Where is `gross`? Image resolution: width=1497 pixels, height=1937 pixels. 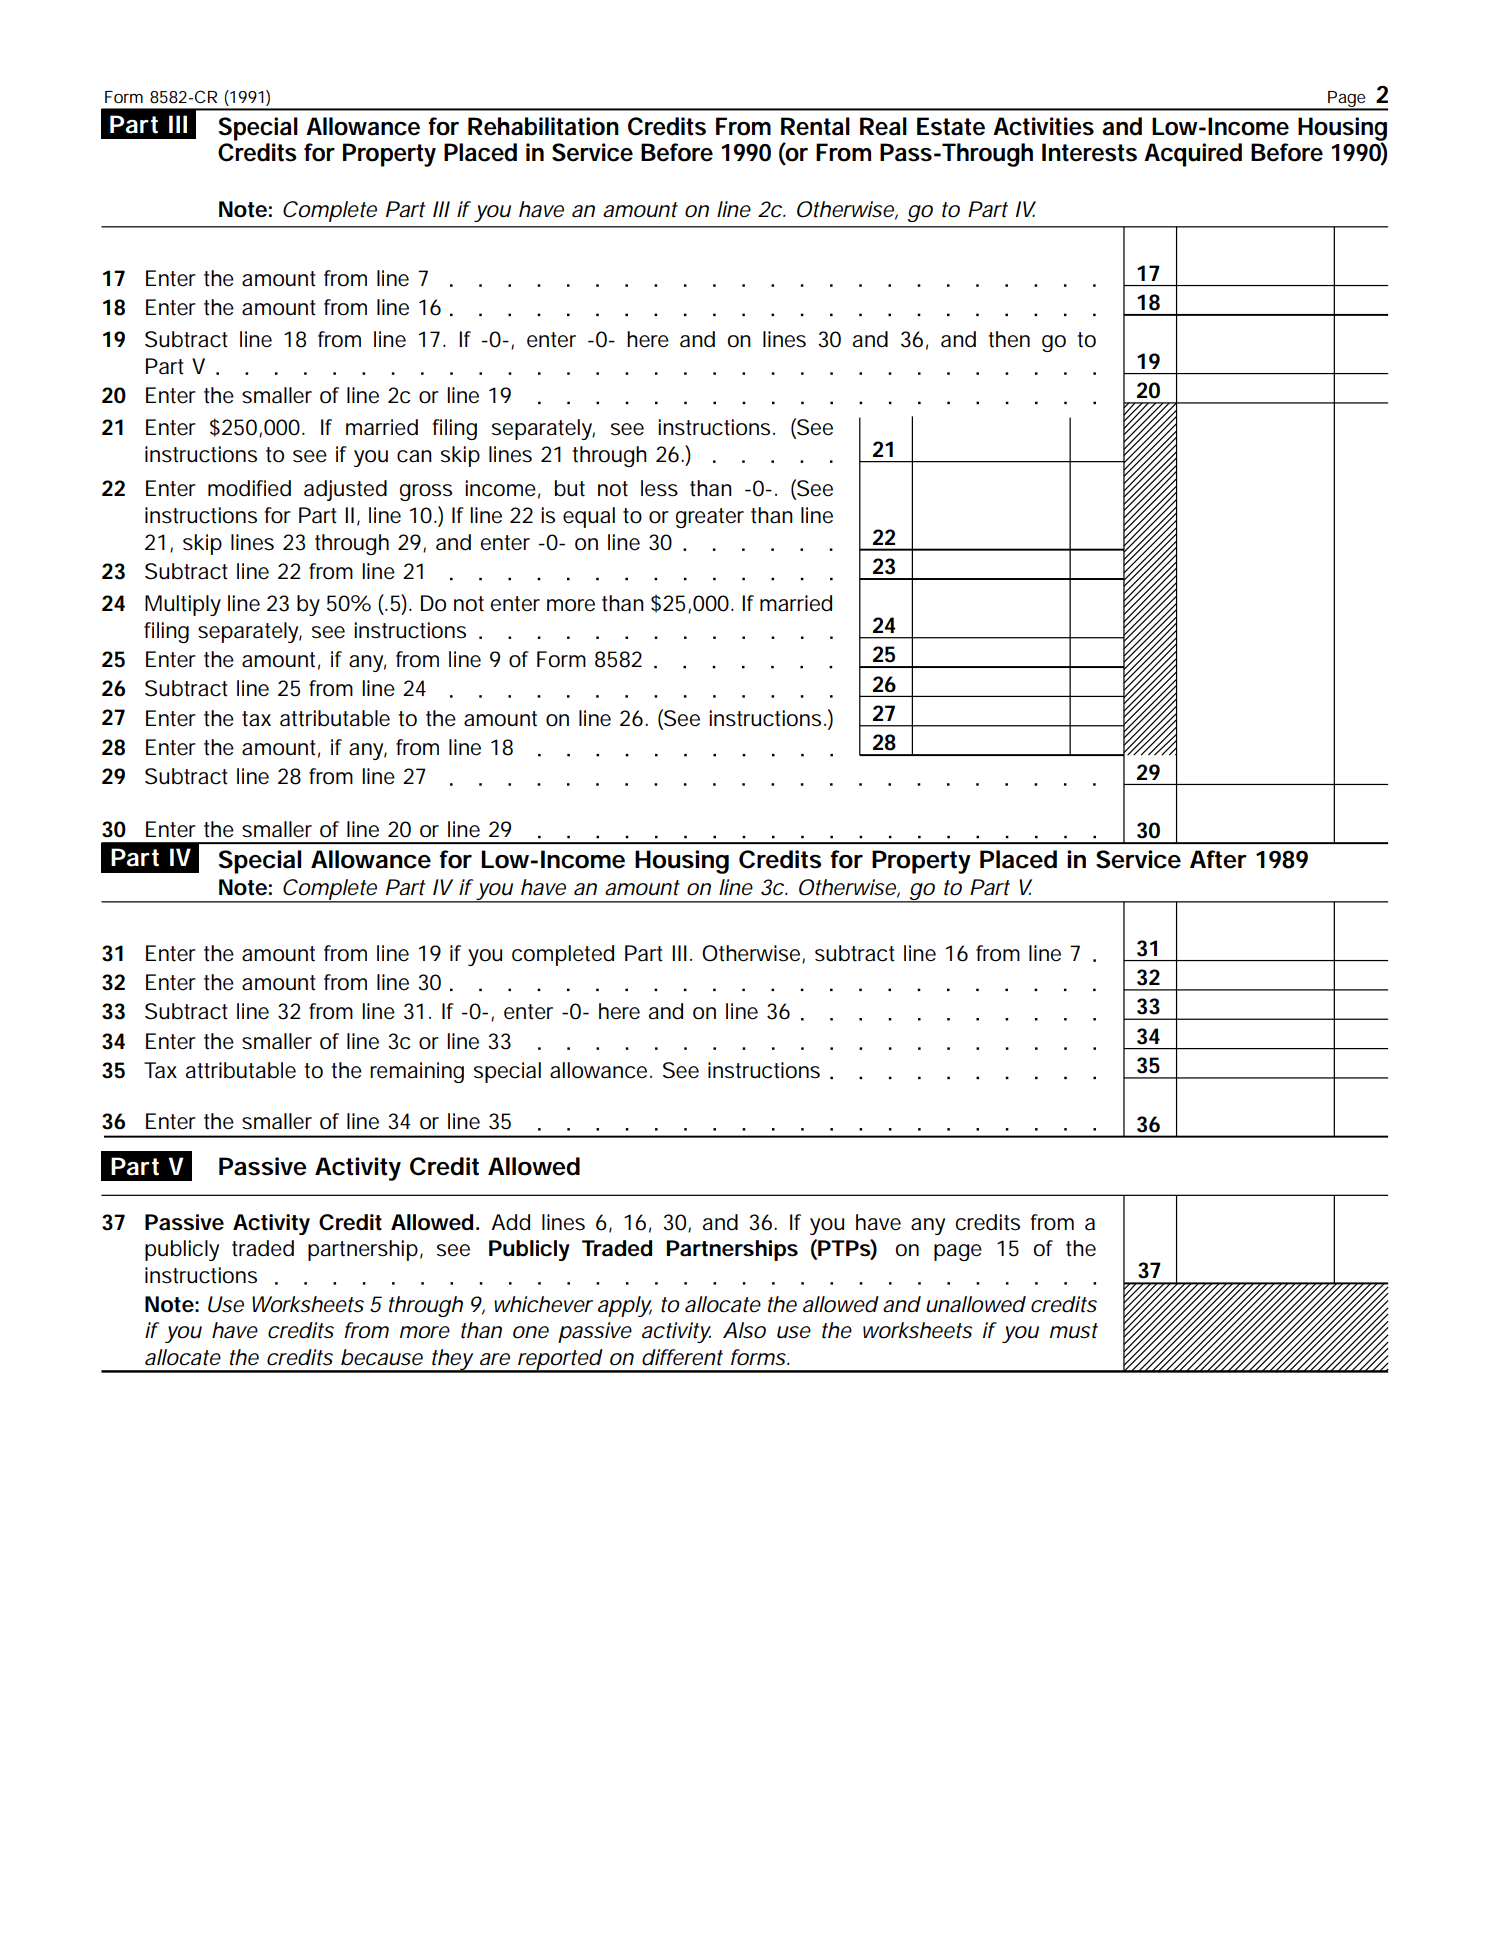
gross is located at coordinates (426, 492).
